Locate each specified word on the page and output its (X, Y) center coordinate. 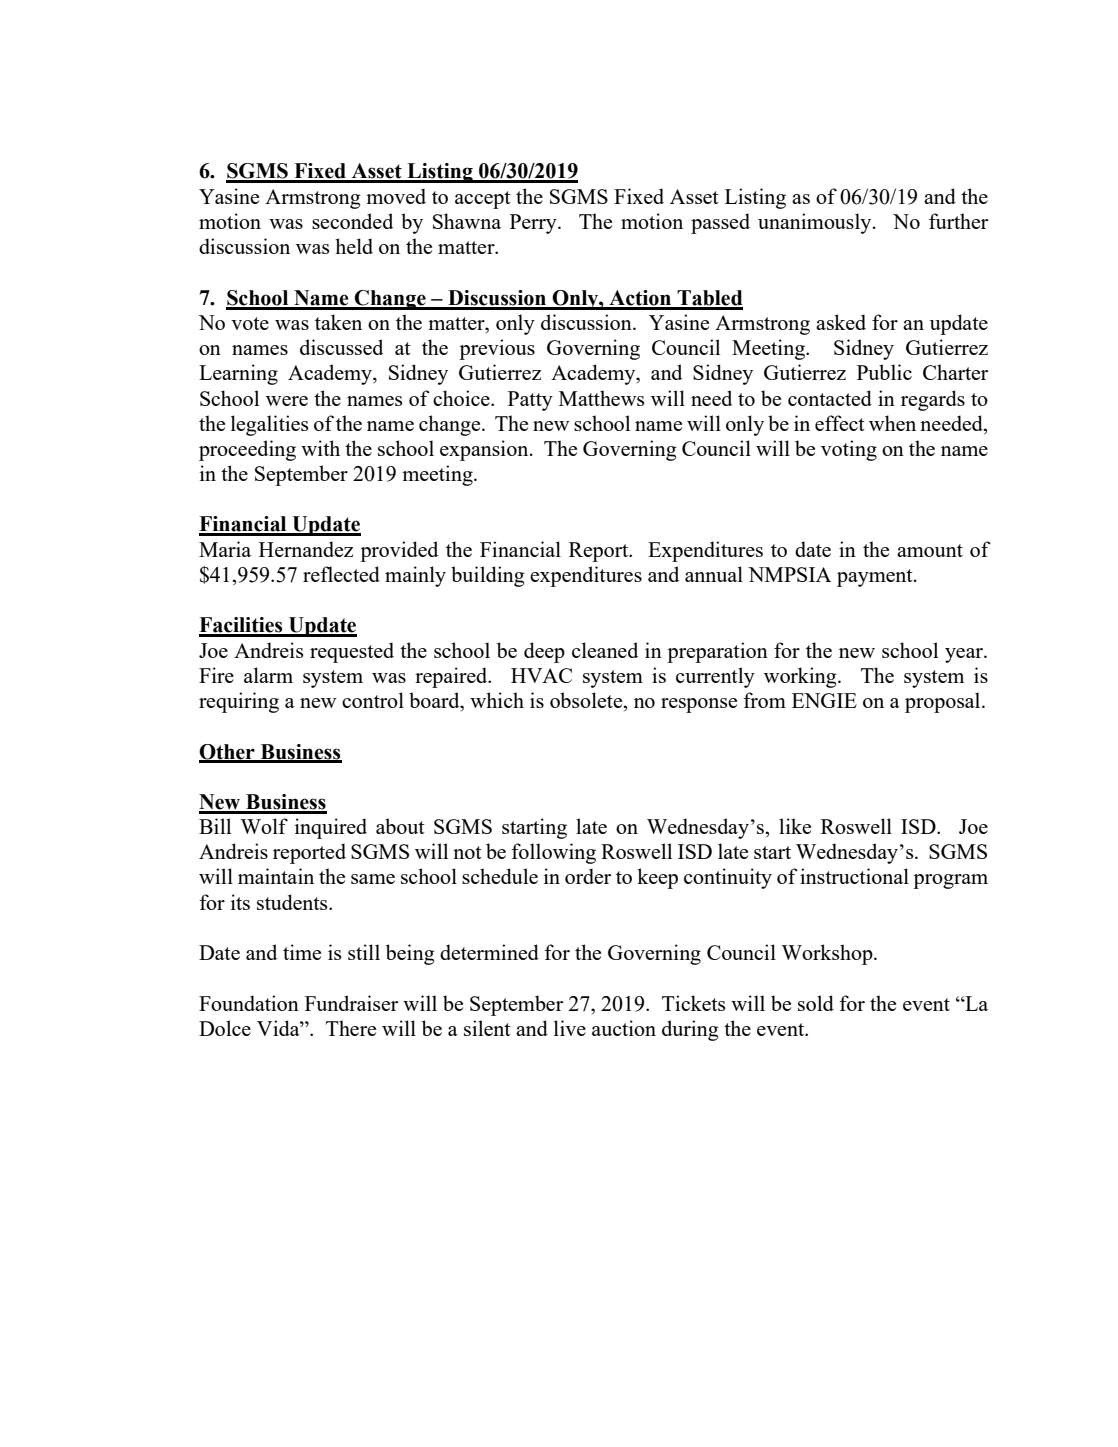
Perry (534, 224)
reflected (341, 574)
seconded (352, 221)
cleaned (605, 650)
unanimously (816, 223)
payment (876, 578)
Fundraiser (351, 1003)
